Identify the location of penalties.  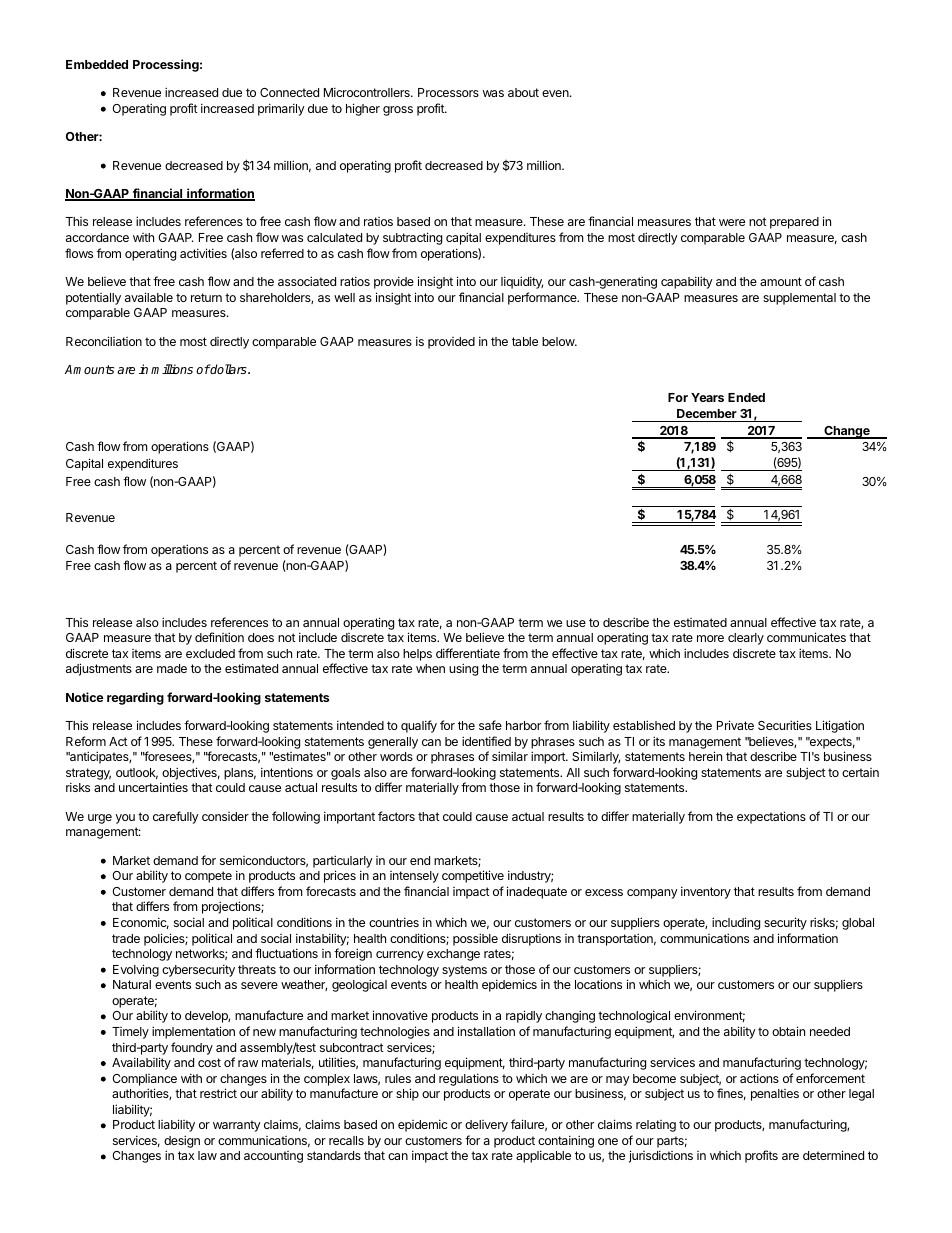
(775, 1095).
